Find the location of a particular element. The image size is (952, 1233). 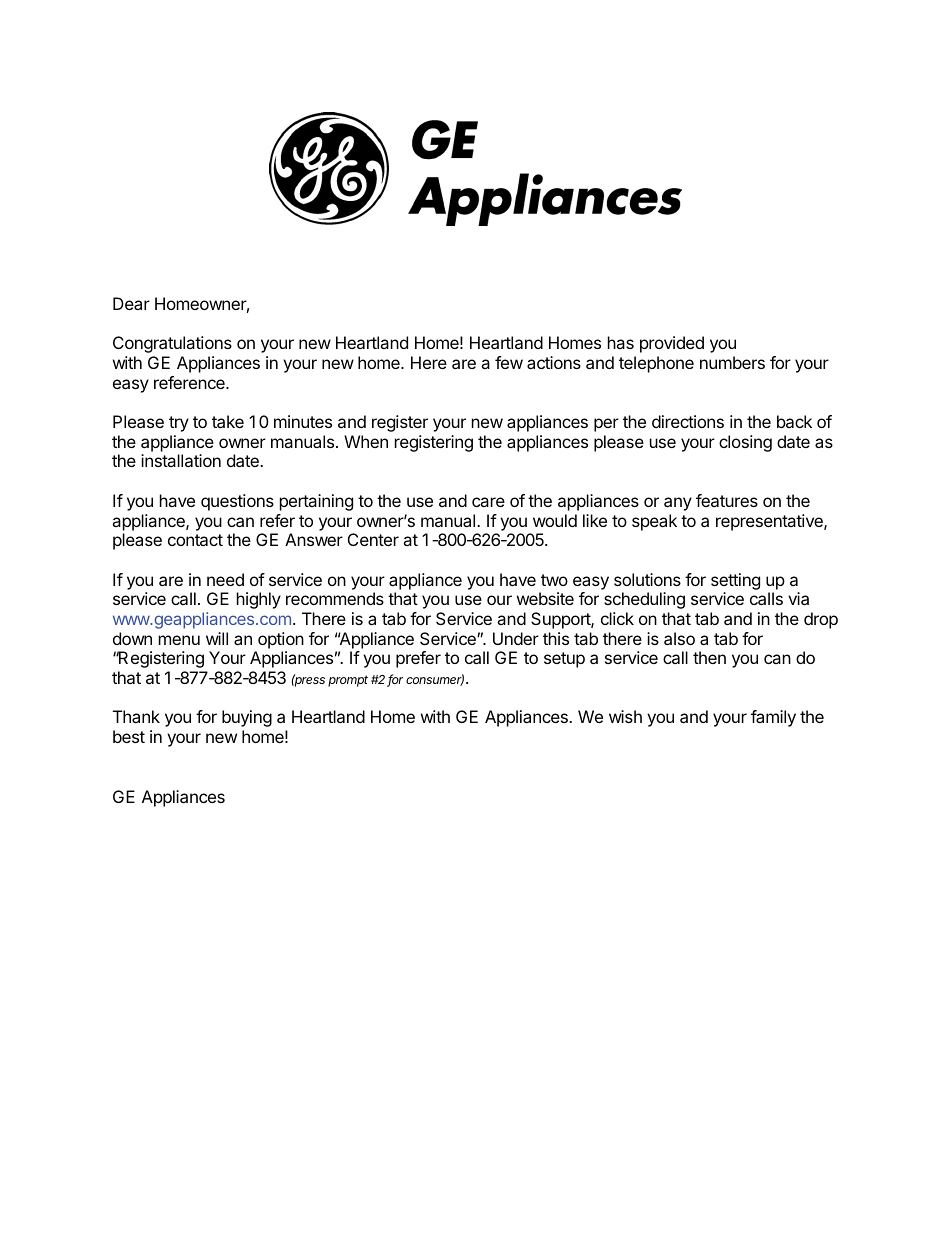

website is located at coordinates (545, 598).
